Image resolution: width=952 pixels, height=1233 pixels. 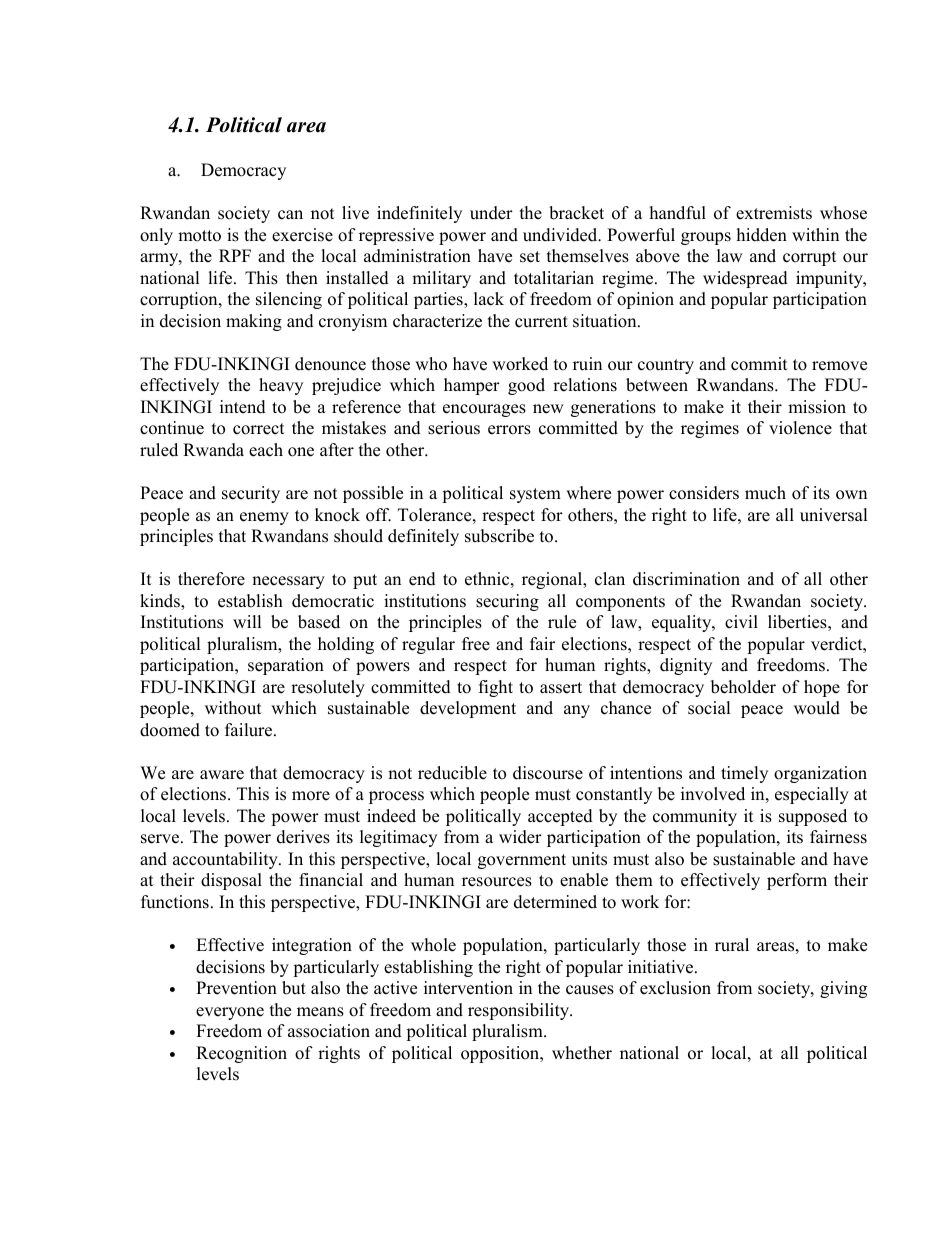 I want to click on RPF, so click(x=235, y=255).
